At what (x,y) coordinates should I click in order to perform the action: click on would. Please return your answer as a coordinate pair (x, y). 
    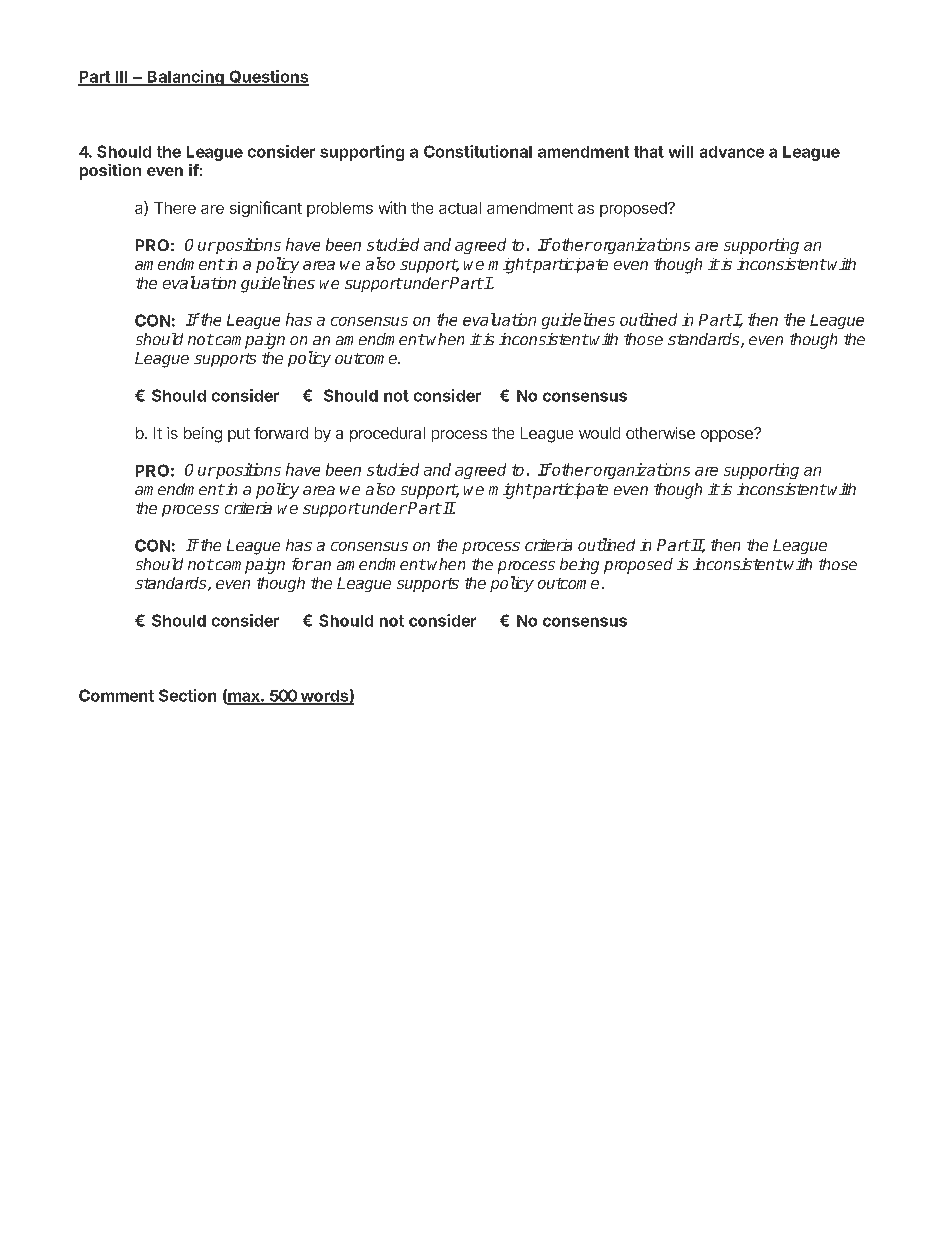
    Looking at the image, I should click on (599, 433).
